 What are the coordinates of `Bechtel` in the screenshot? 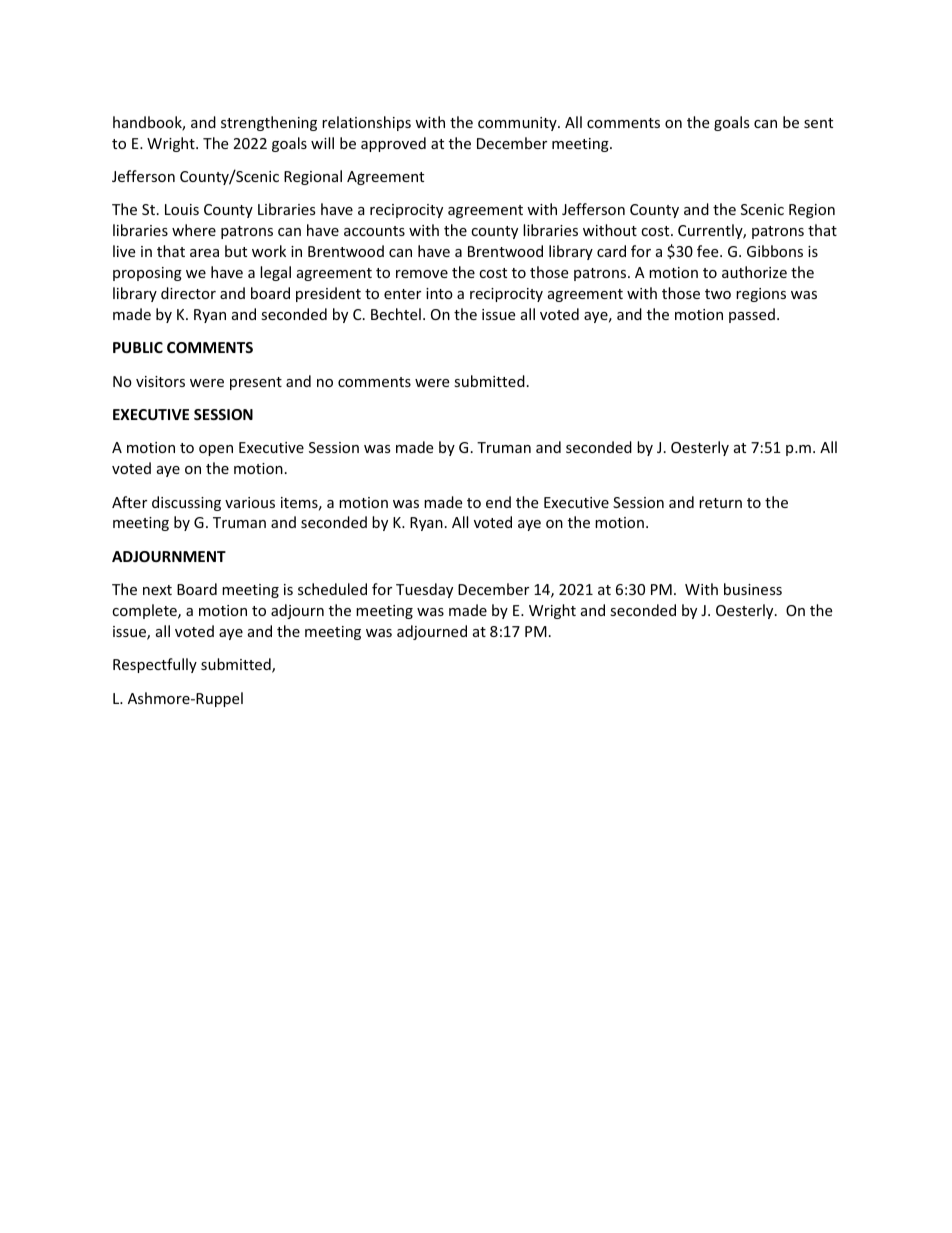 It's located at (396, 314).
